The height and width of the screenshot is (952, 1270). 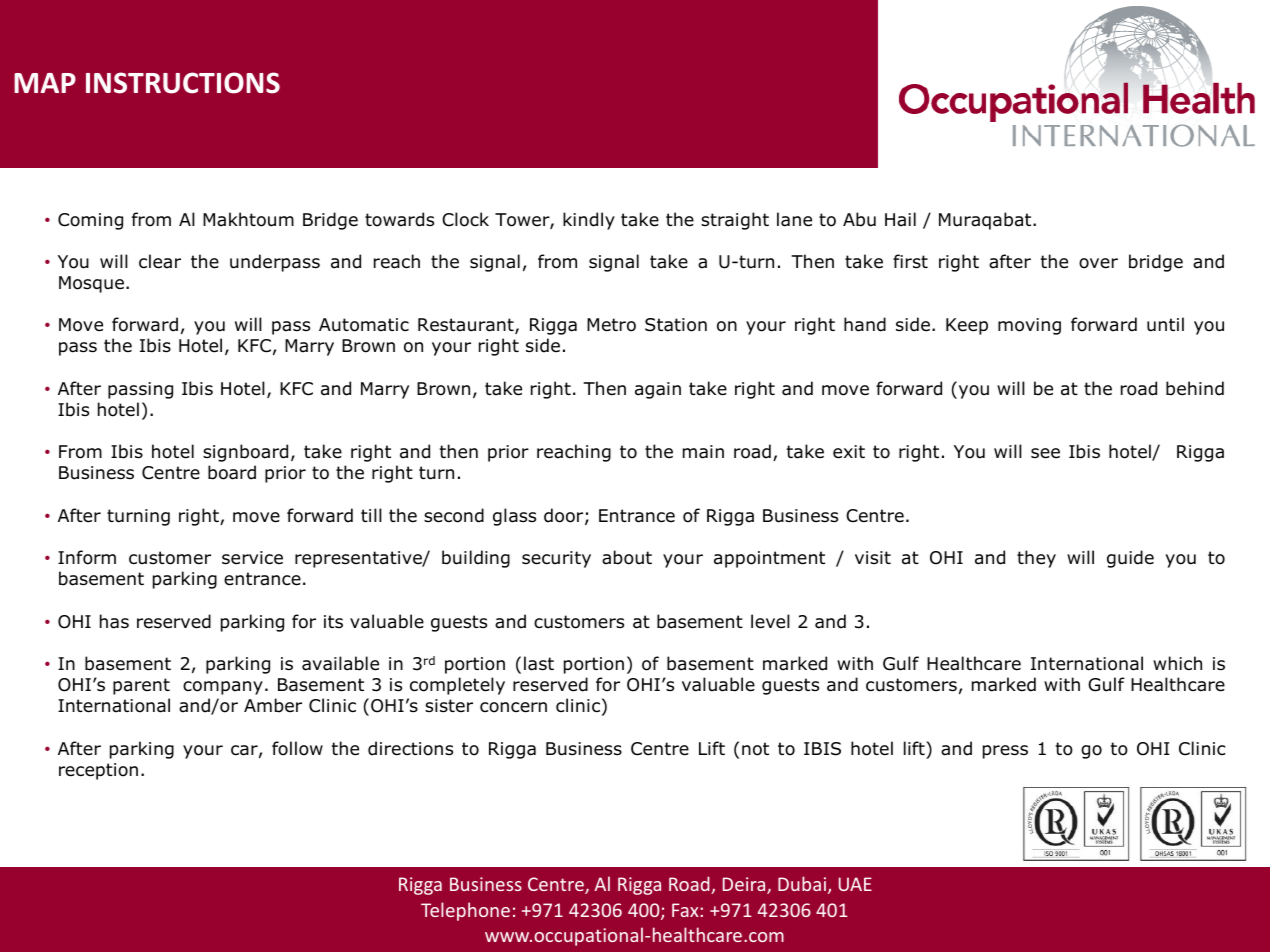 What do you see at coordinates (539, 663) in the screenshot?
I see `last` at bounding box center [539, 663].
